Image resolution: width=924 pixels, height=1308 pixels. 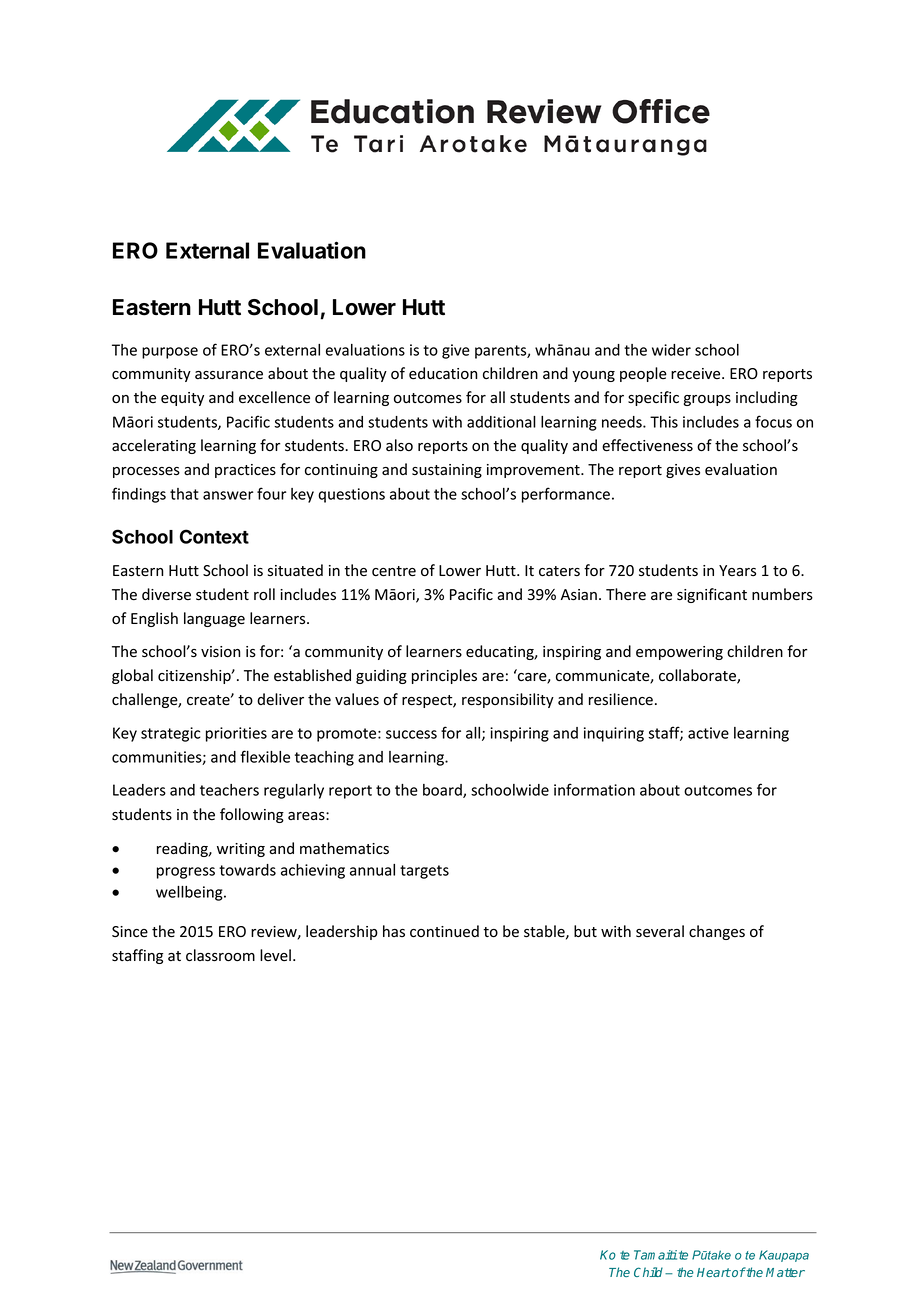 What do you see at coordinates (275, 955) in the screenshot?
I see `level` at bounding box center [275, 955].
